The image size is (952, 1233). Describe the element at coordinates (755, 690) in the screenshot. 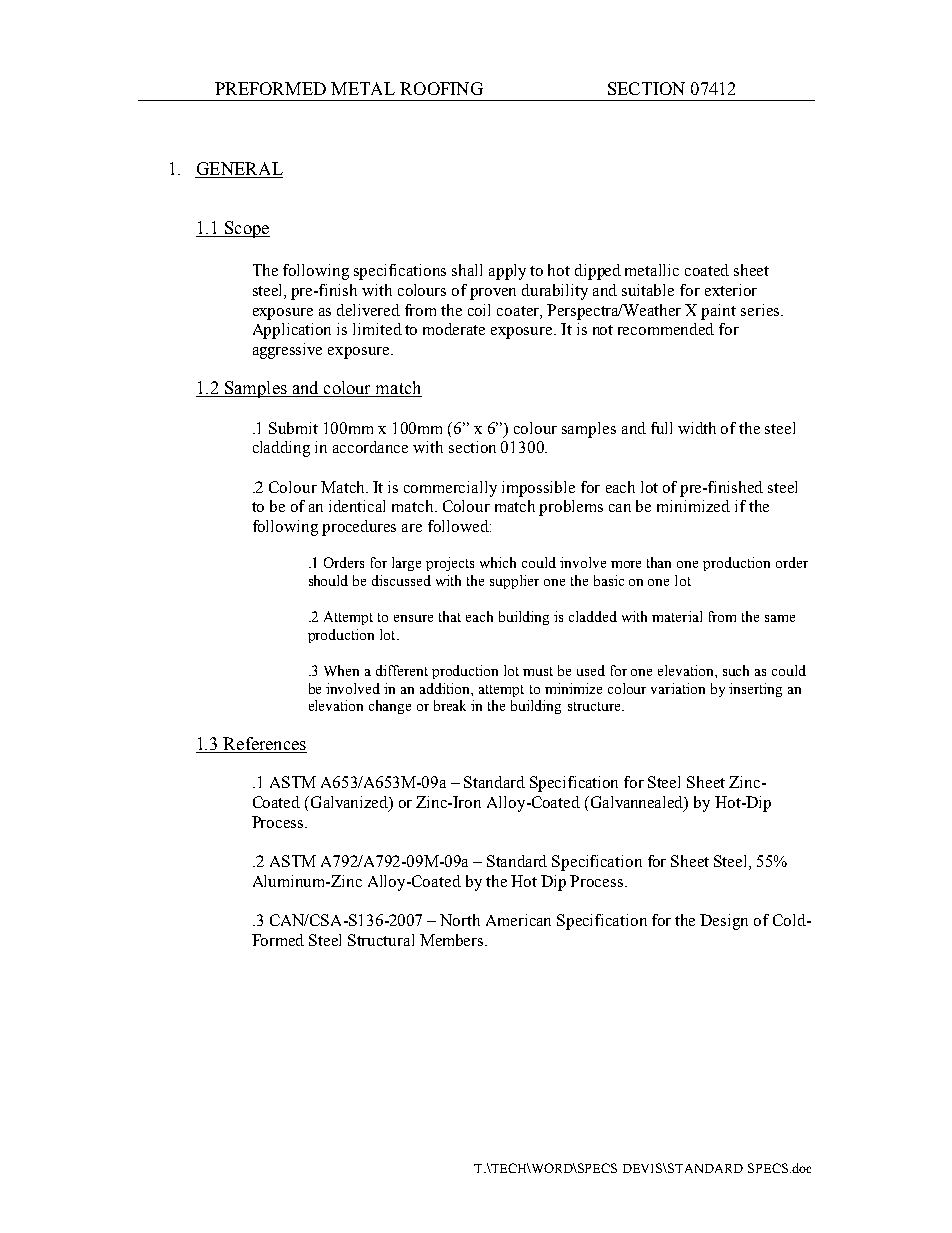

I see `inserting` at that location.
